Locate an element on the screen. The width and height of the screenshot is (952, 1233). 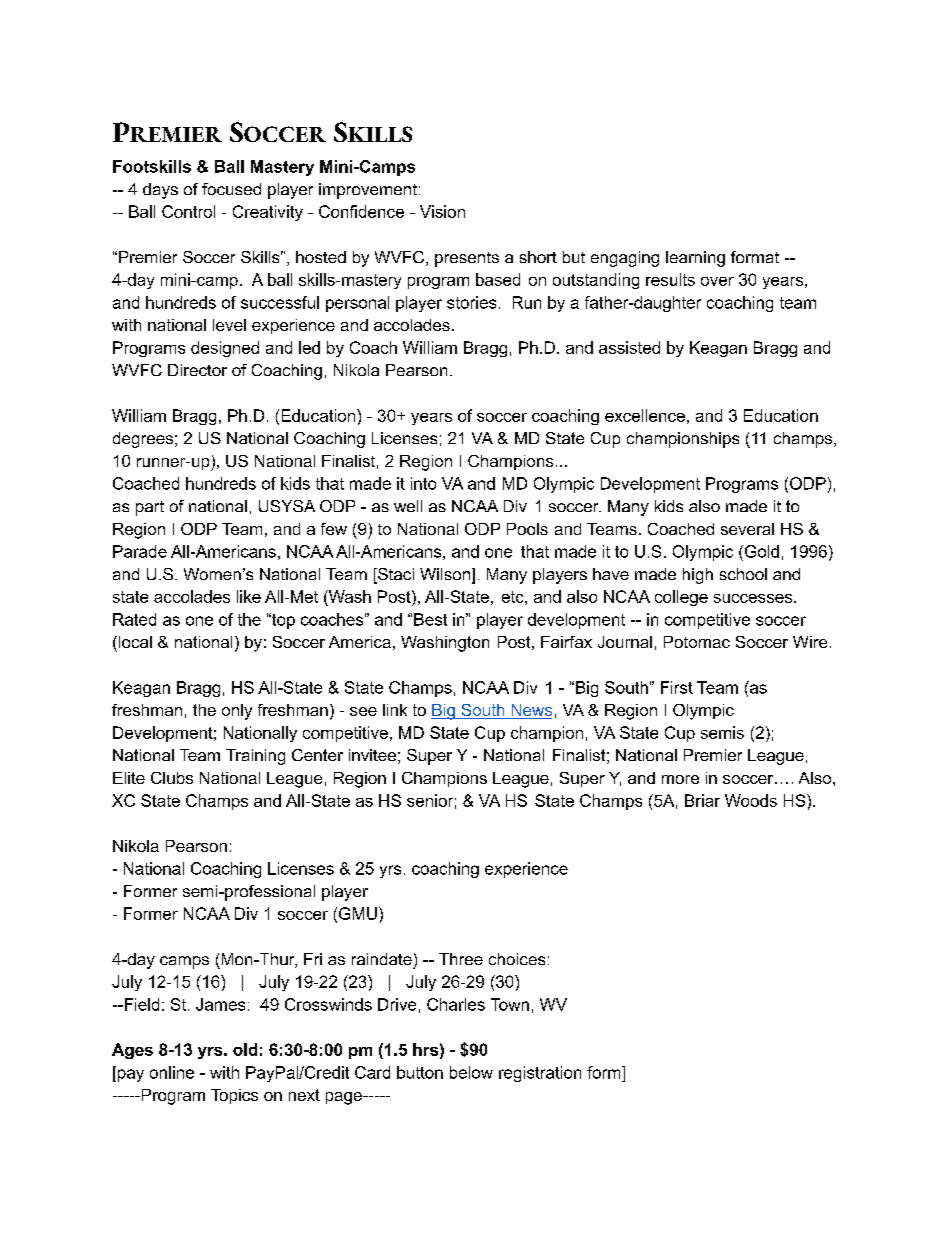
Control is located at coordinates (188, 211).
